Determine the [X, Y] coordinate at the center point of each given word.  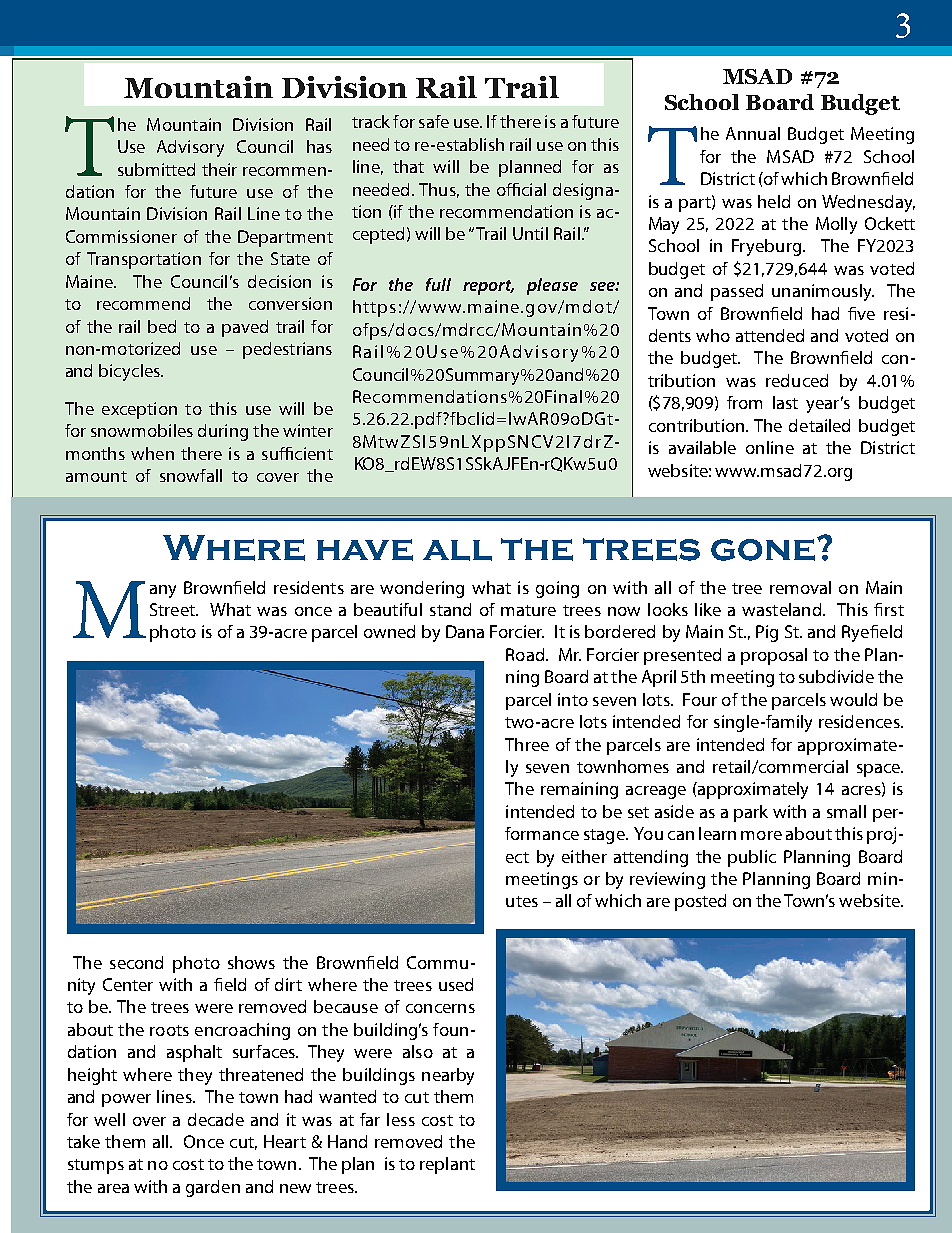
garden [213, 1188]
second [136, 962]
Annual [753, 133]
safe [434, 121]
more [761, 835]
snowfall [191, 475]
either [584, 856]
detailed [819, 425]
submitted [156, 169]
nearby [448, 1076]
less [401, 1119]
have [365, 550]
